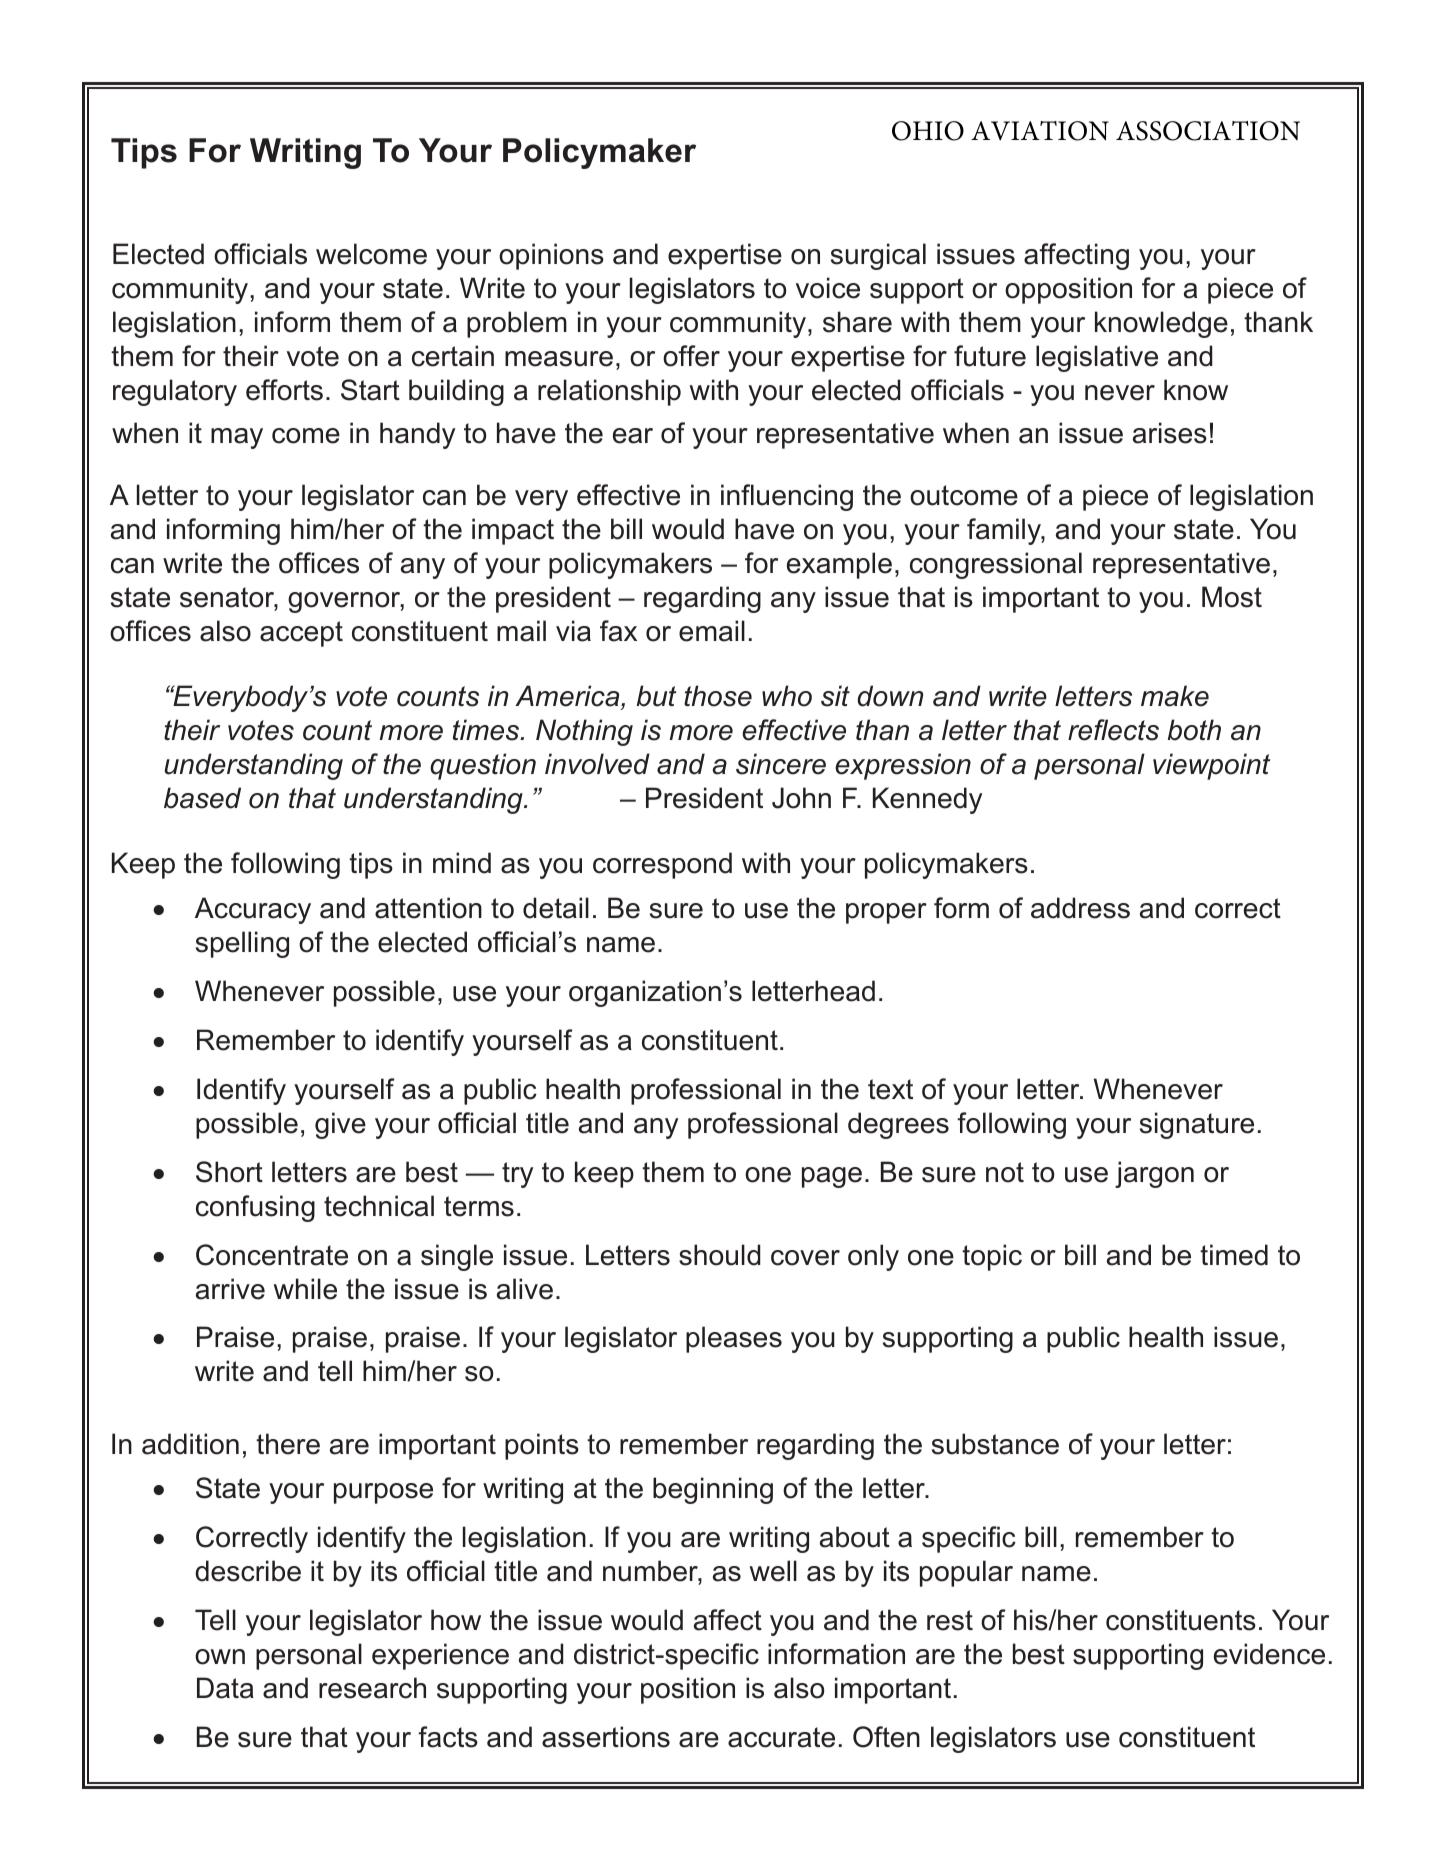 The width and height of the page is (1446, 1871). Describe the element at coordinates (787, 497) in the page. I see `influencing` at that location.
